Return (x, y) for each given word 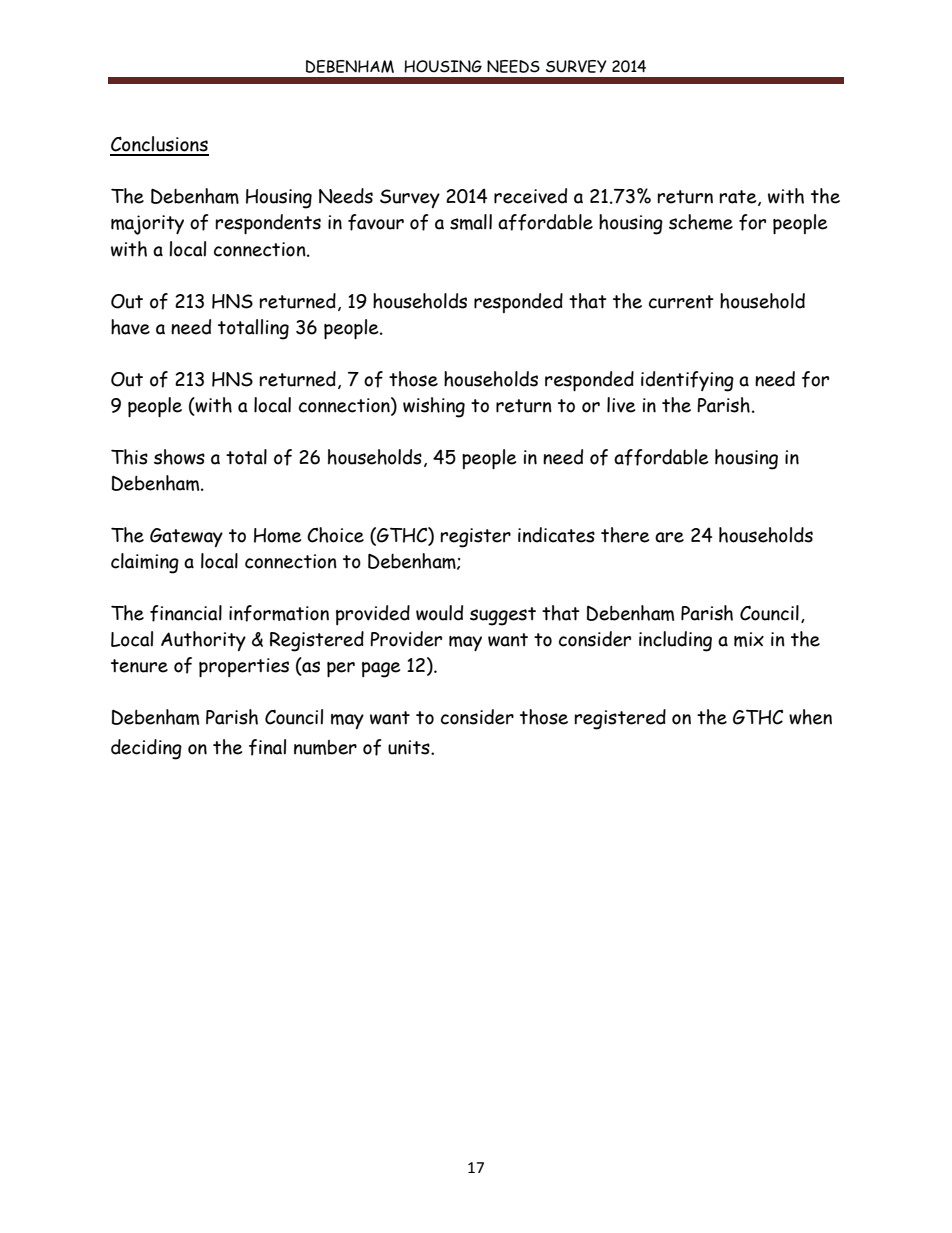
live (621, 405)
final (267, 747)
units (410, 747)
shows (179, 457)
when (810, 717)
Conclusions (159, 145)
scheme (701, 222)
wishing (434, 407)
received (530, 196)
